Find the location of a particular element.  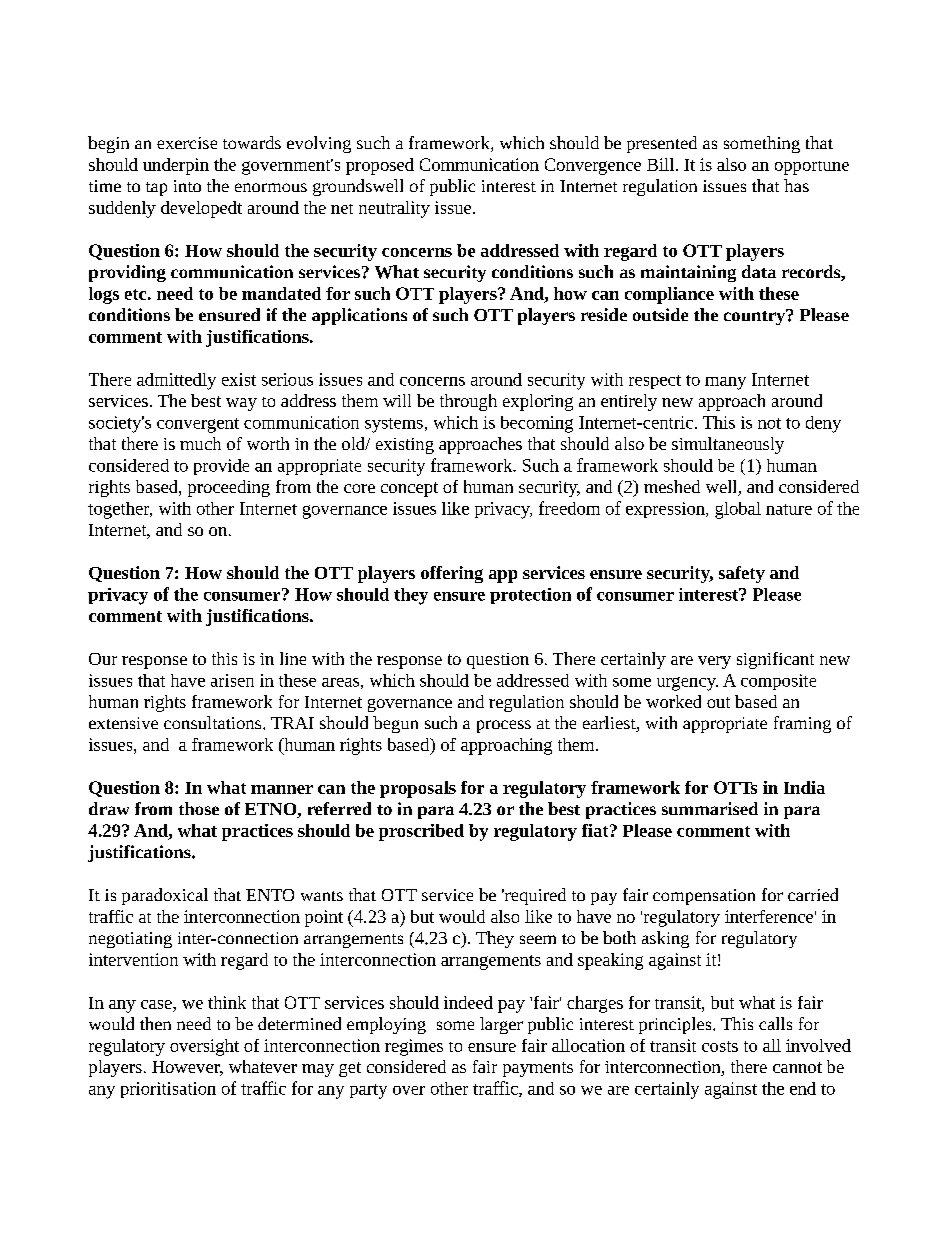

those is located at coordinates (199, 808).
